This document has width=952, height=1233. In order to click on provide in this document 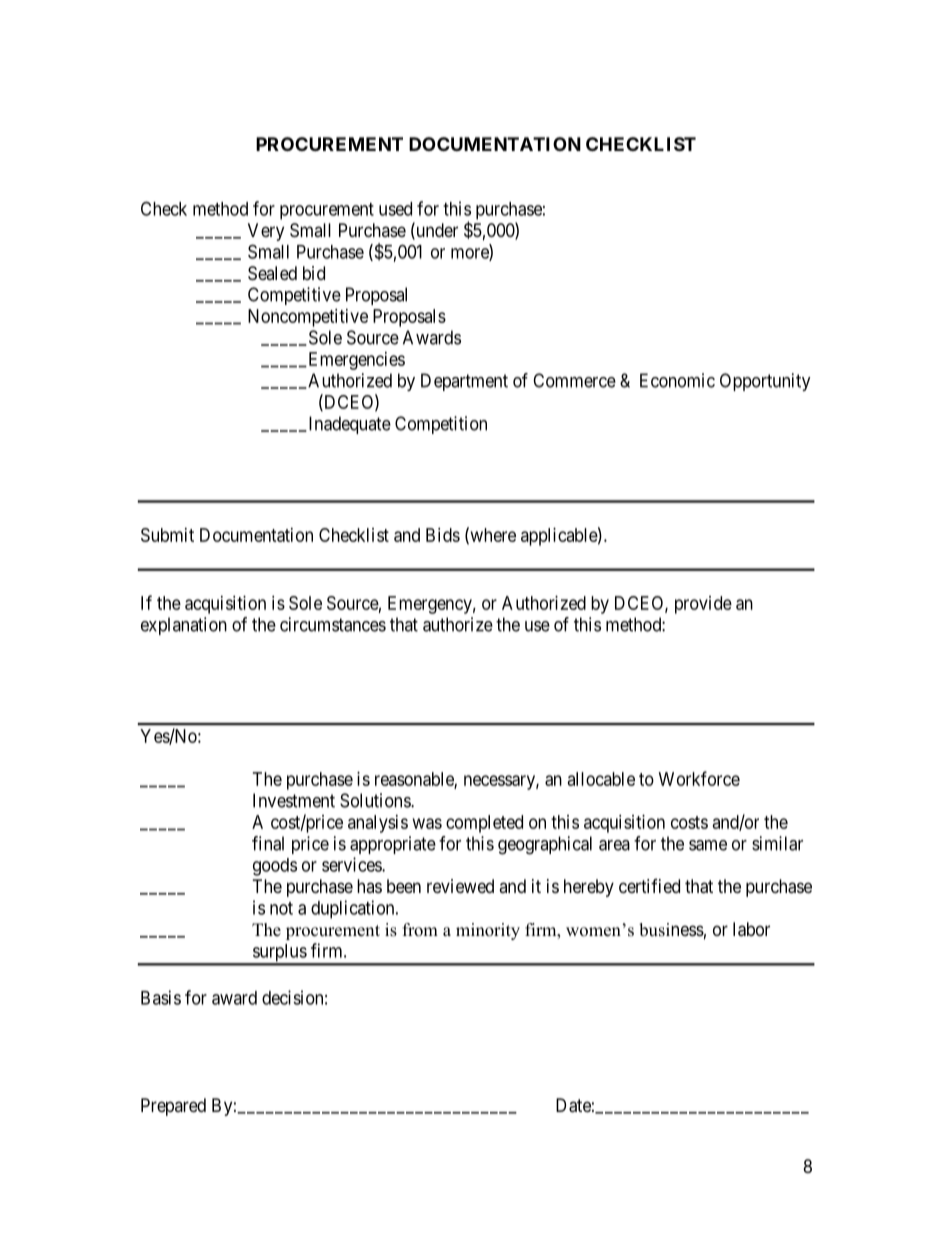, I will do `click(703, 605)`.
